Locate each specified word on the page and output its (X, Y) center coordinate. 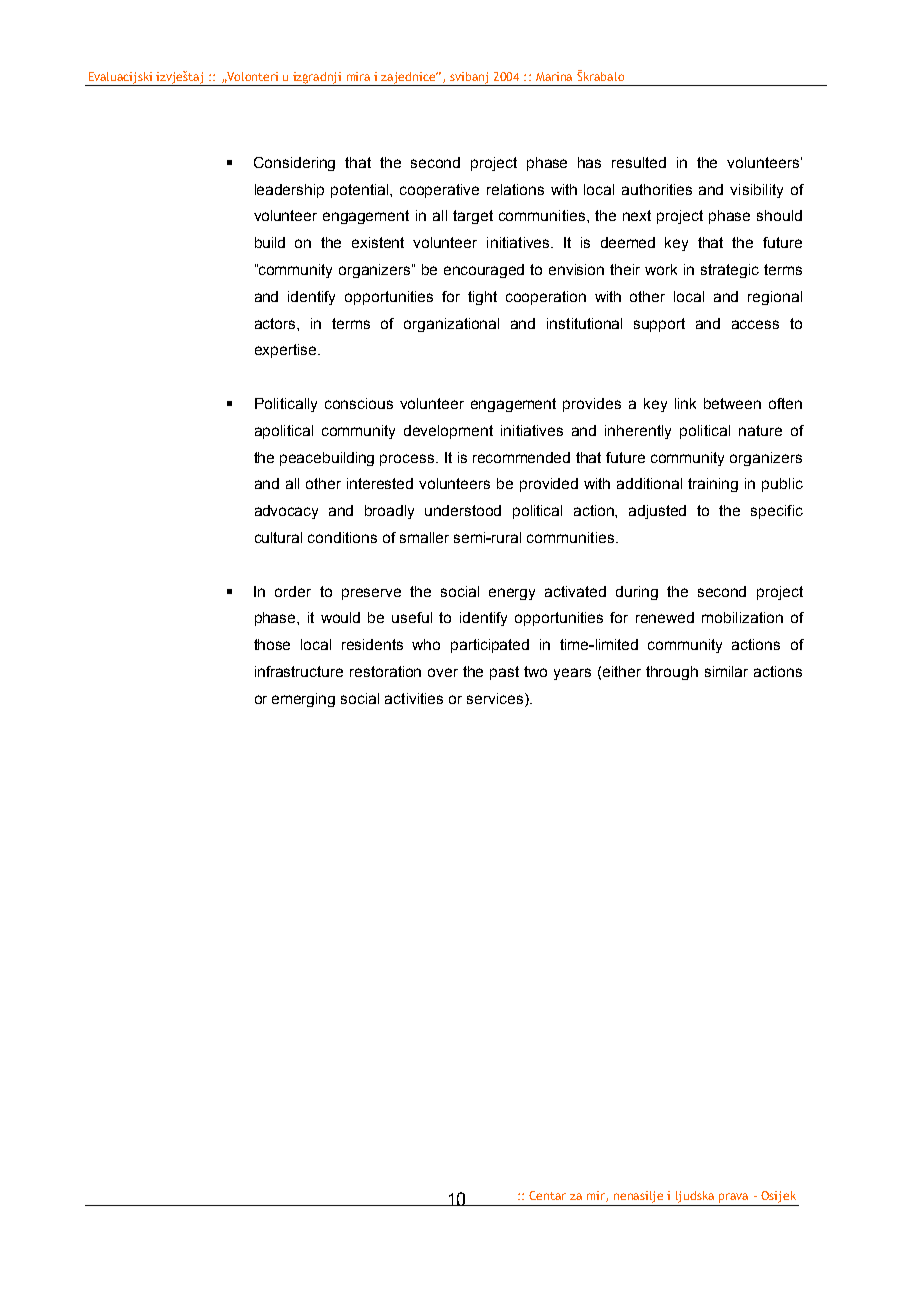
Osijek (778, 1197)
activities (414, 698)
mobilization (742, 617)
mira (358, 76)
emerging (303, 700)
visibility (756, 191)
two (535, 671)
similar (726, 671)
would (340, 617)
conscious (359, 403)
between (732, 403)
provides (592, 405)
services (496, 698)
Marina (554, 76)
